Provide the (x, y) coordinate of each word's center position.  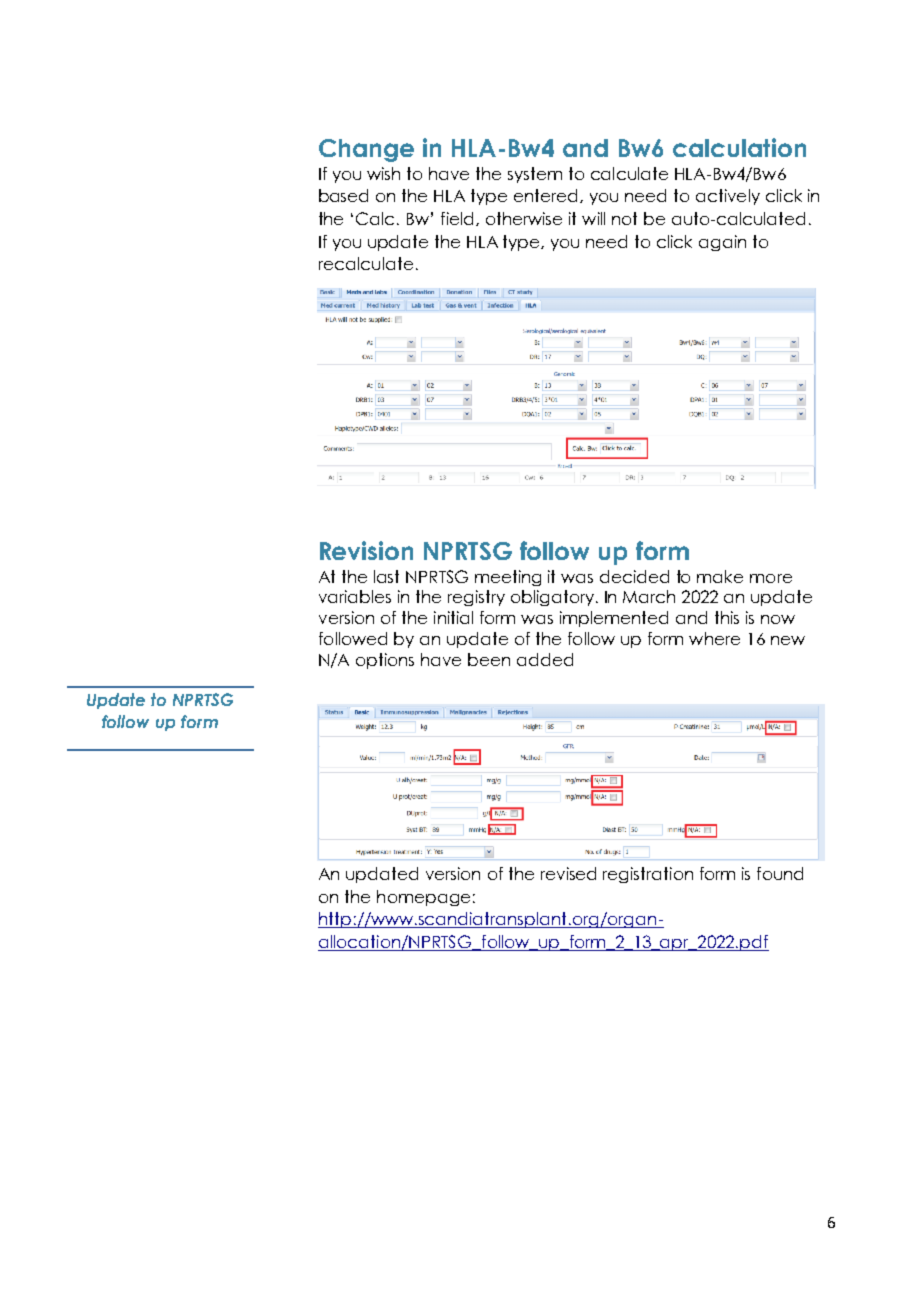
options (385, 661)
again (722, 243)
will (593, 218)
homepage (423, 898)
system (535, 175)
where (714, 638)
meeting (508, 578)
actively (728, 197)
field (459, 219)
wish (383, 173)
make (720, 576)
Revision (366, 550)
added (545, 659)
